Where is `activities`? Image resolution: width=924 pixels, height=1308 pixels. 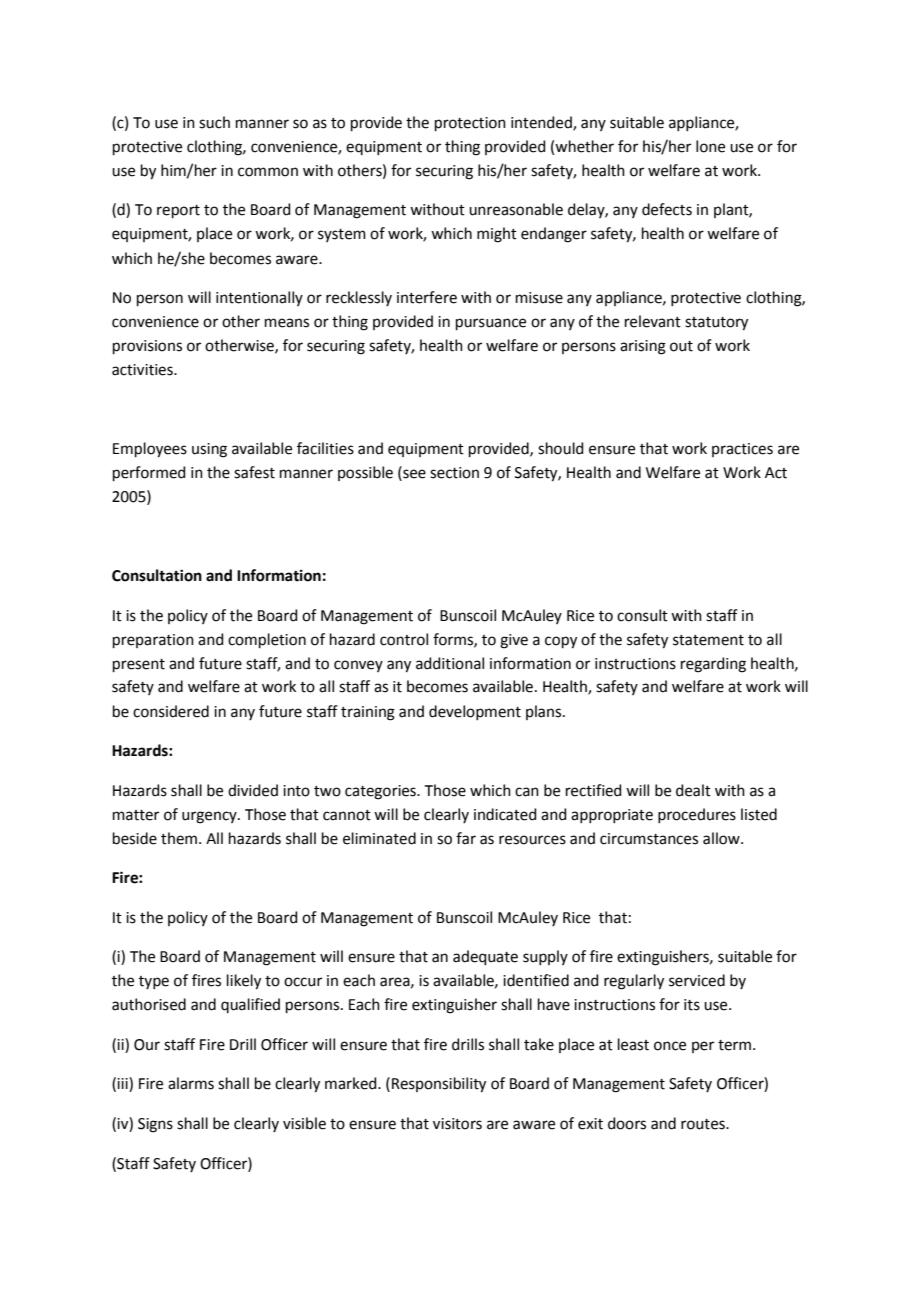 activities is located at coordinates (143, 370).
